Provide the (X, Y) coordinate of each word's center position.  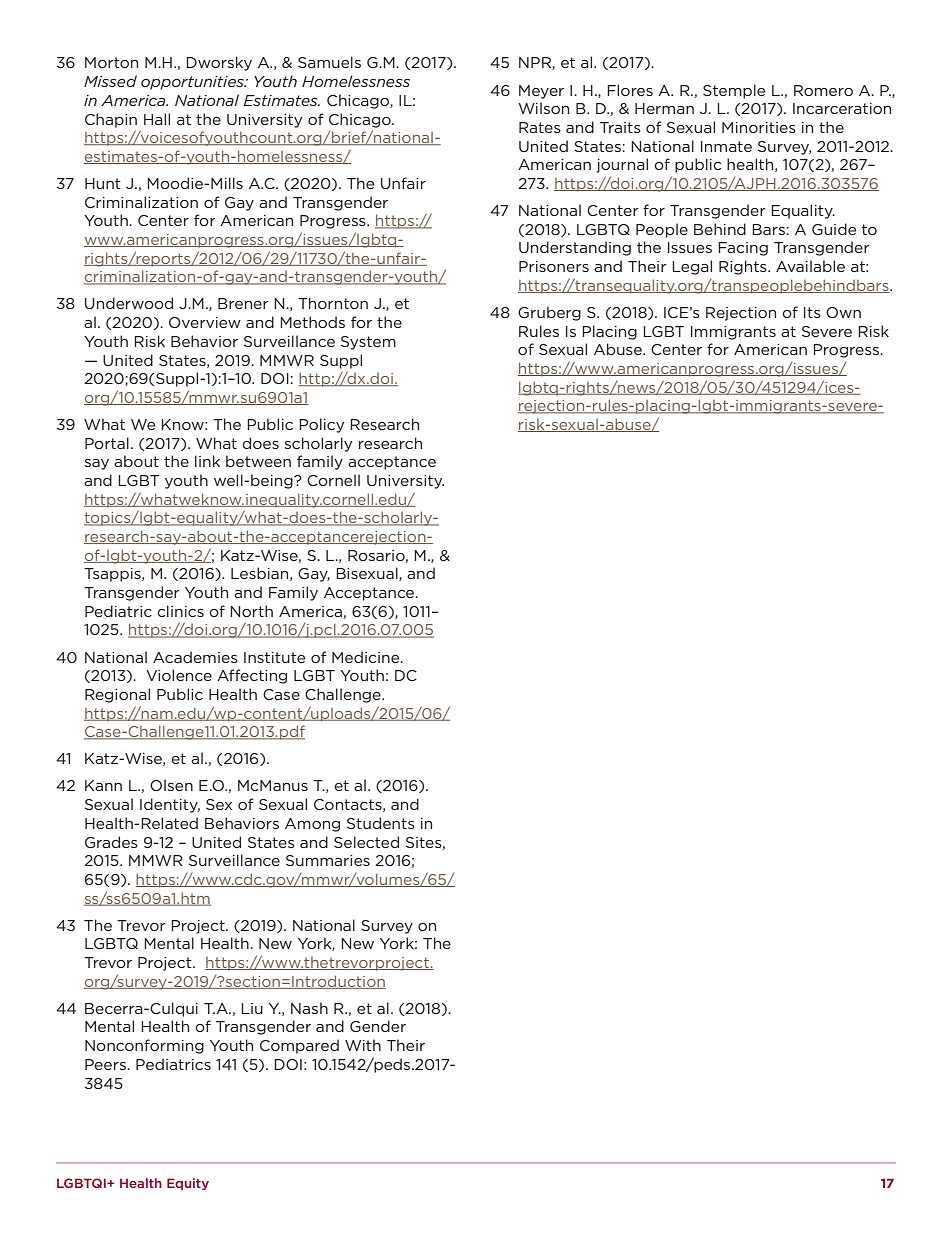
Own (843, 312)
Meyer (541, 92)
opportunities (193, 83)
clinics (180, 611)
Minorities (759, 127)
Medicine (367, 657)
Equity (188, 1184)
